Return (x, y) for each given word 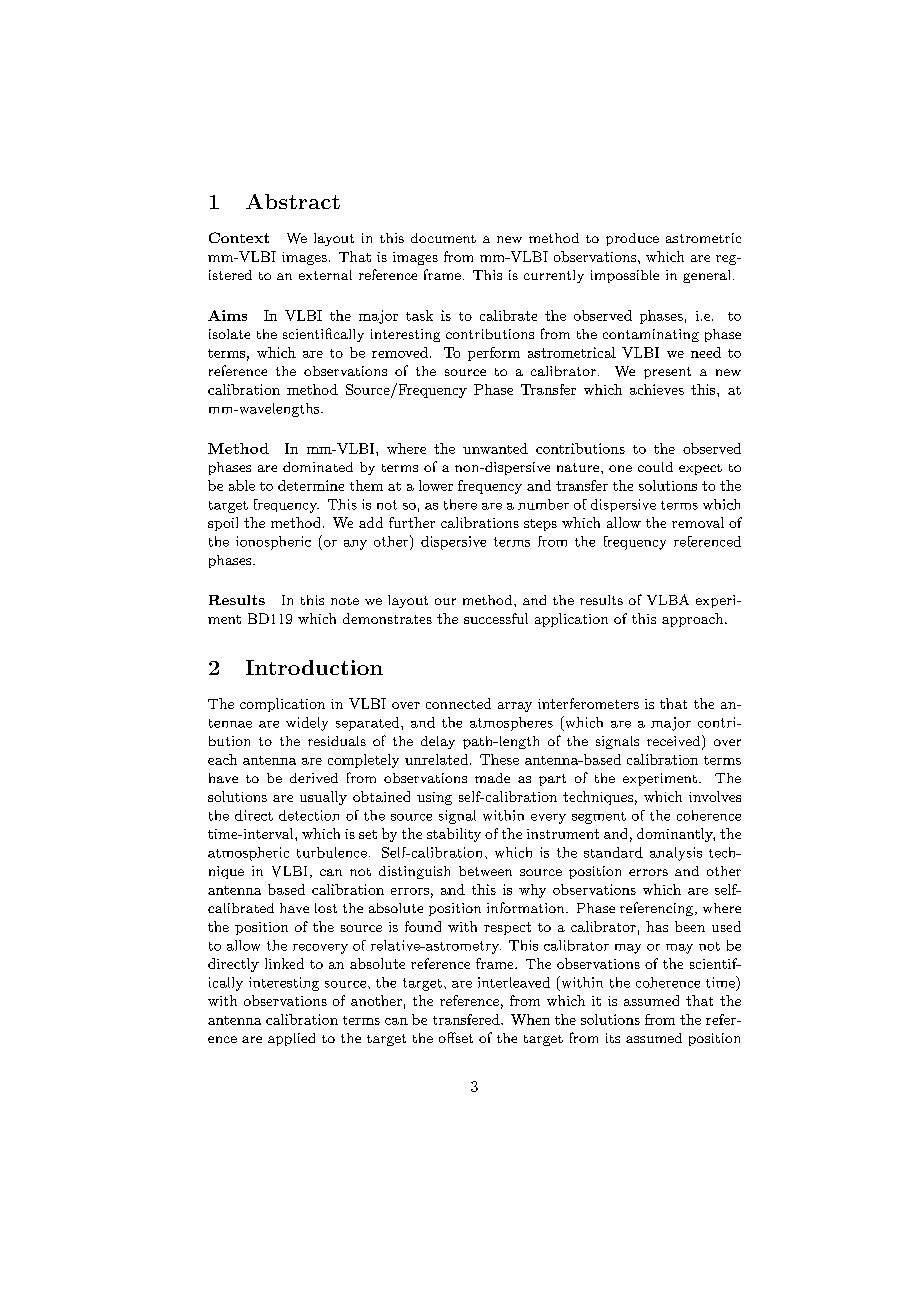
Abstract (293, 201)
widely (307, 724)
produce (632, 239)
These (499, 759)
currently (554, 276)
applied (291, 1039)
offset (456, 1037)
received (675, 742)
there (460, 504)
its (613, 1038)
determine (311, 485)
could (655, 467)
